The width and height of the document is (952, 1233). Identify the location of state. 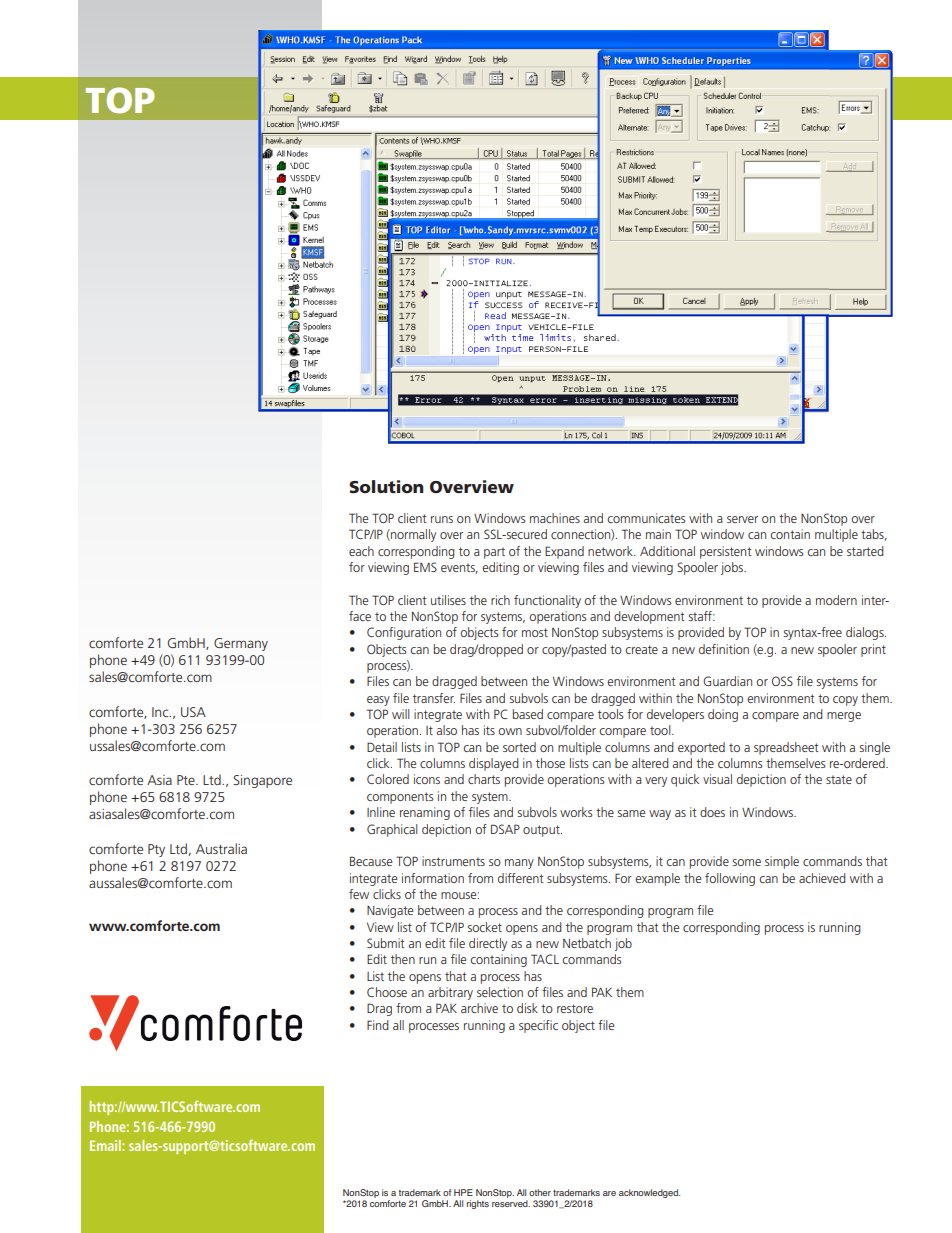
(839, 779).
